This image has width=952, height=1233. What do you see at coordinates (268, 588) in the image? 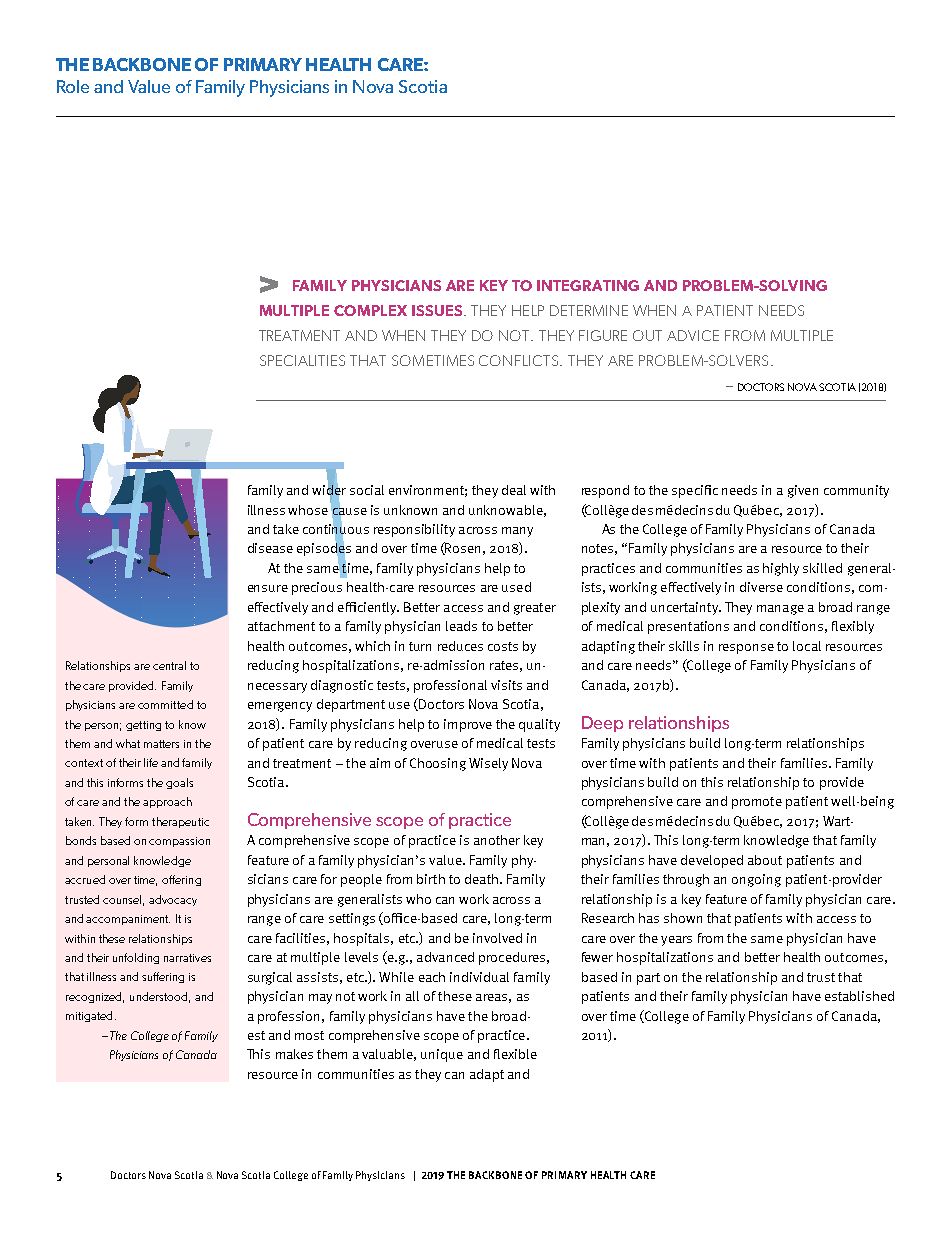
I see `ensure` at bounding box center [268, 588].
